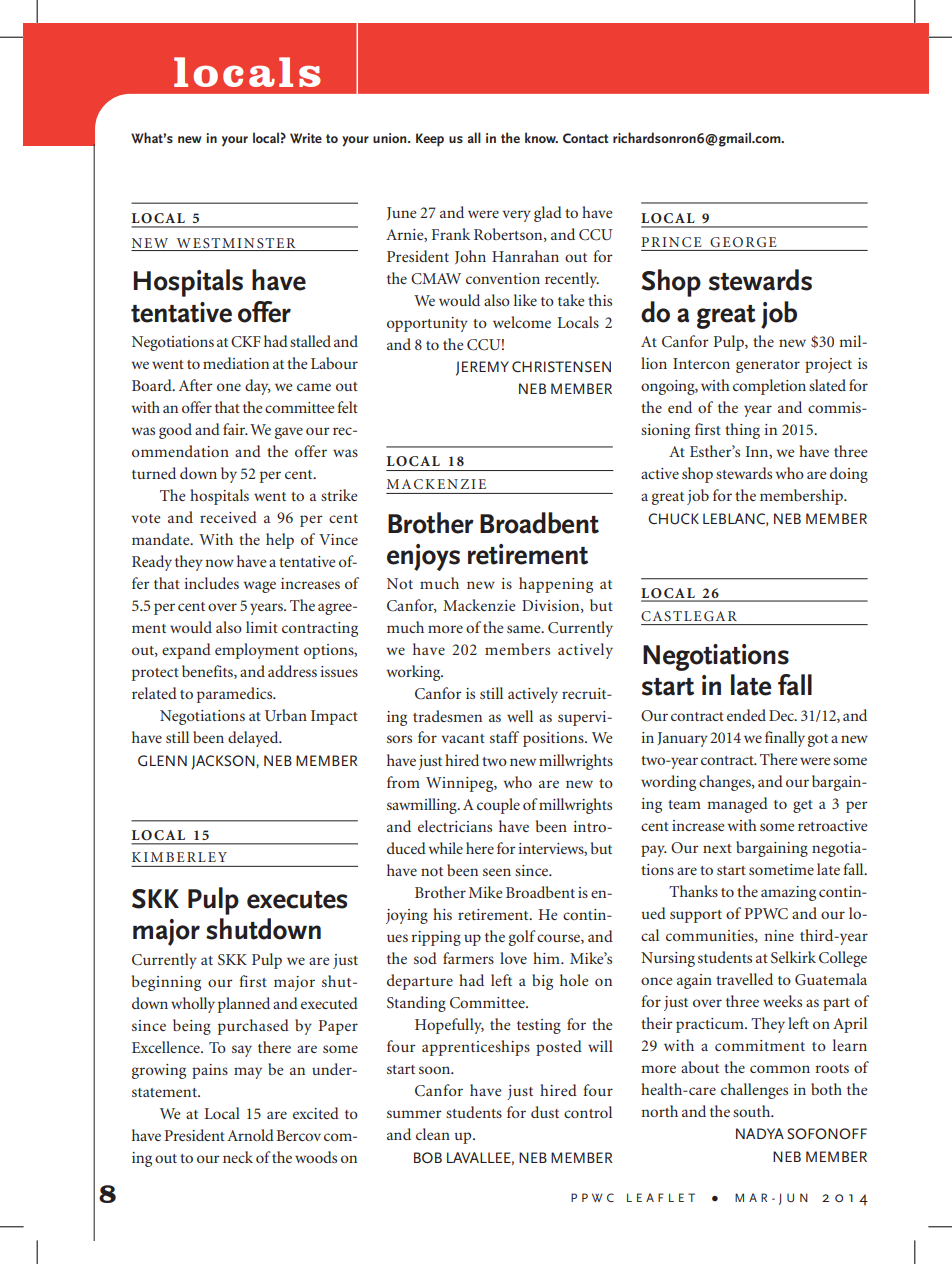 Image resolution: width=952 pixels, height=1264 pixels. Describe the element at coordinates (541, 137) in the screenshot. I see `know` at that location.
